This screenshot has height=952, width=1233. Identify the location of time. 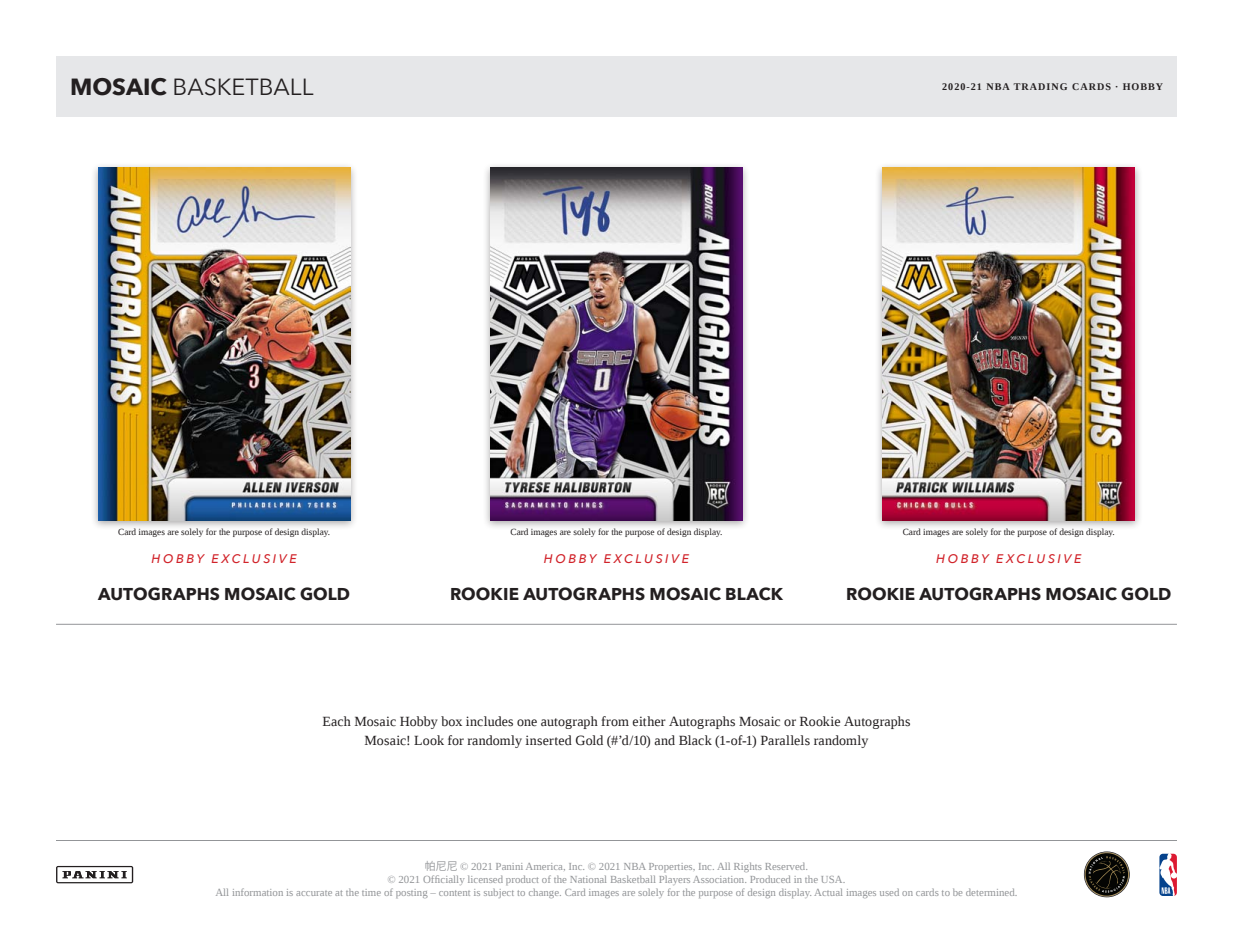
(371, 892).
